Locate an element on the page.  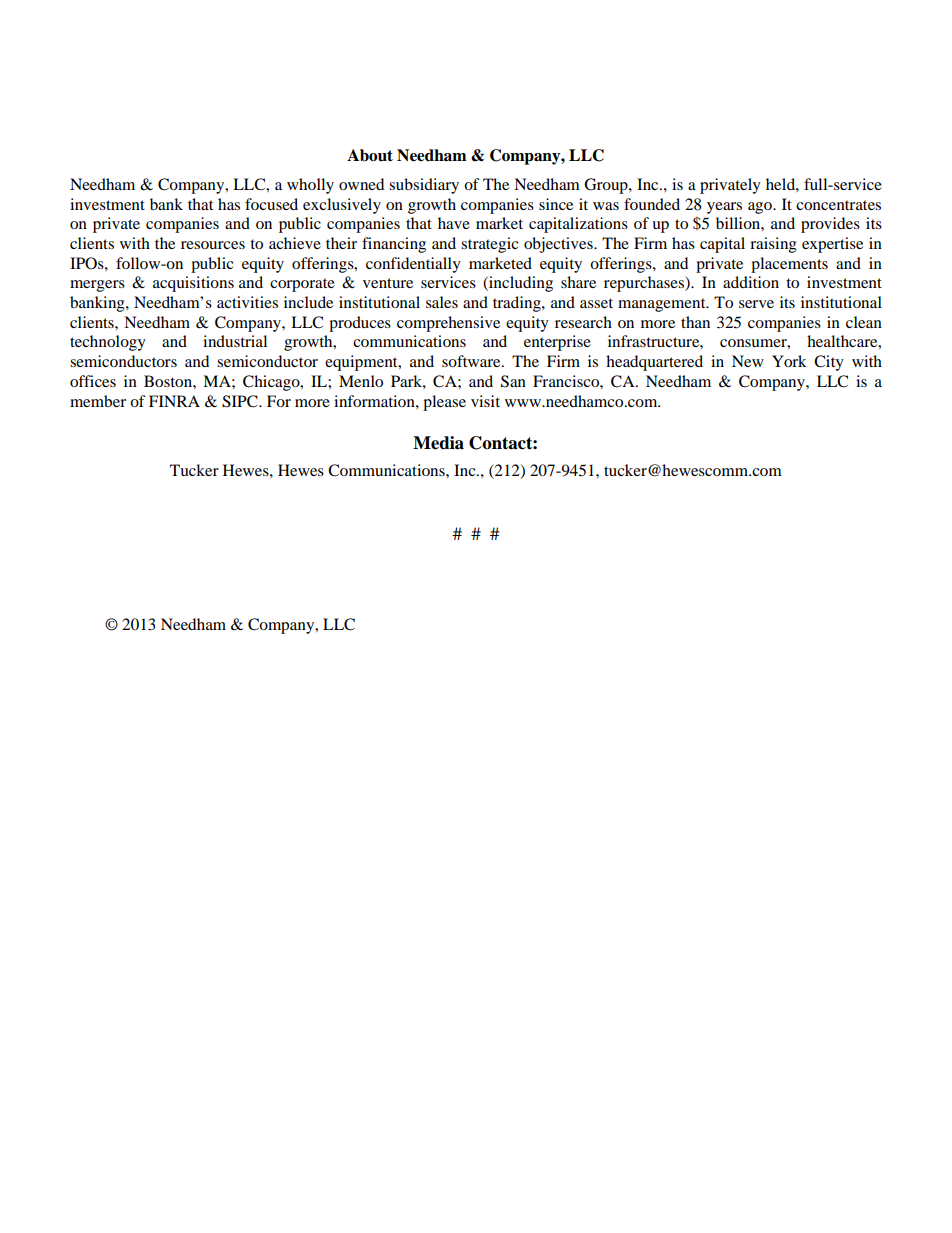
About is located at coordinates (370, 155).
